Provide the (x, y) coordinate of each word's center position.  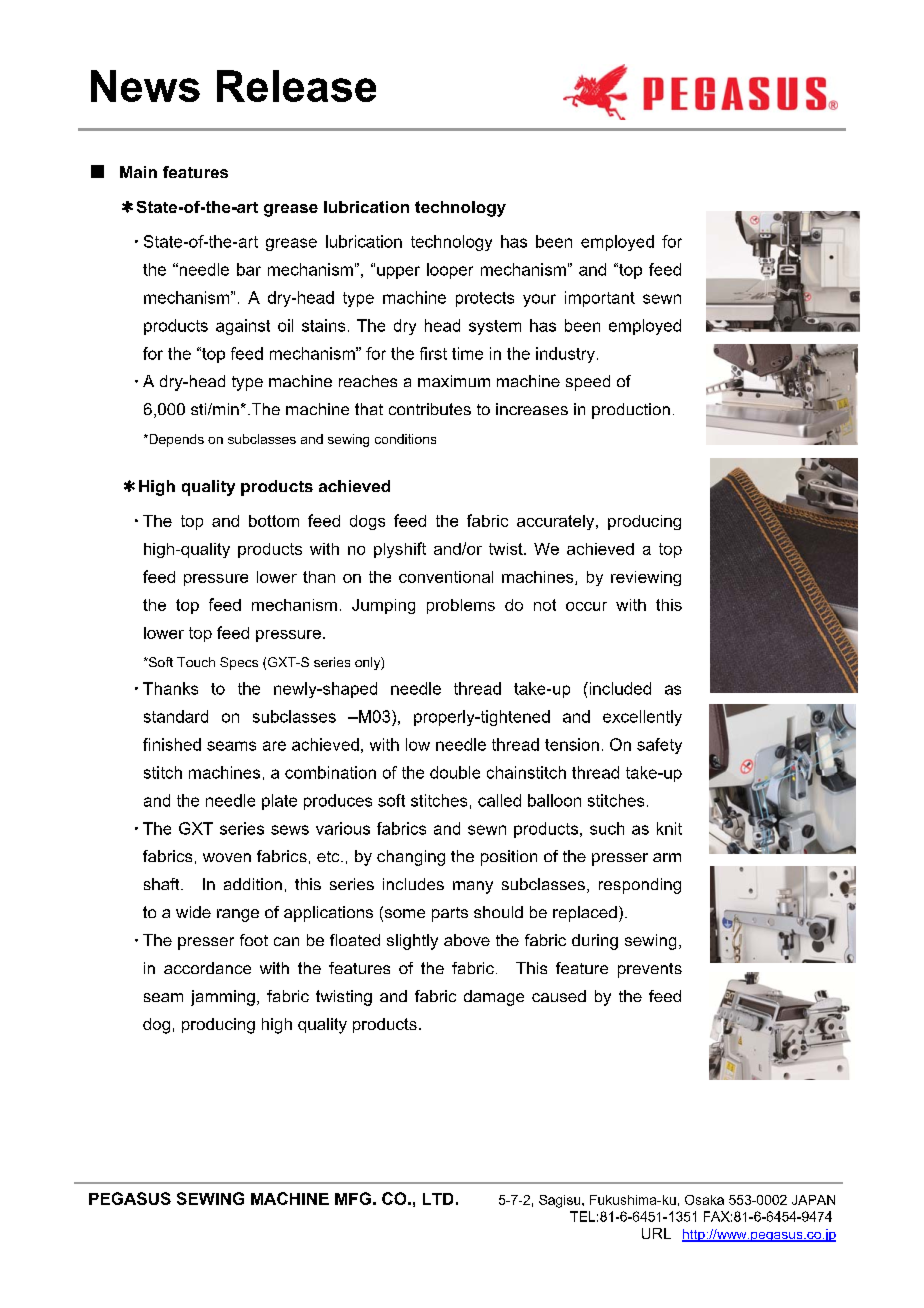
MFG (353, 1198)
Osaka (704, 1200)
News (145, 86)
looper (450, 271)
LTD (438, 1199)
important (600, 299)
